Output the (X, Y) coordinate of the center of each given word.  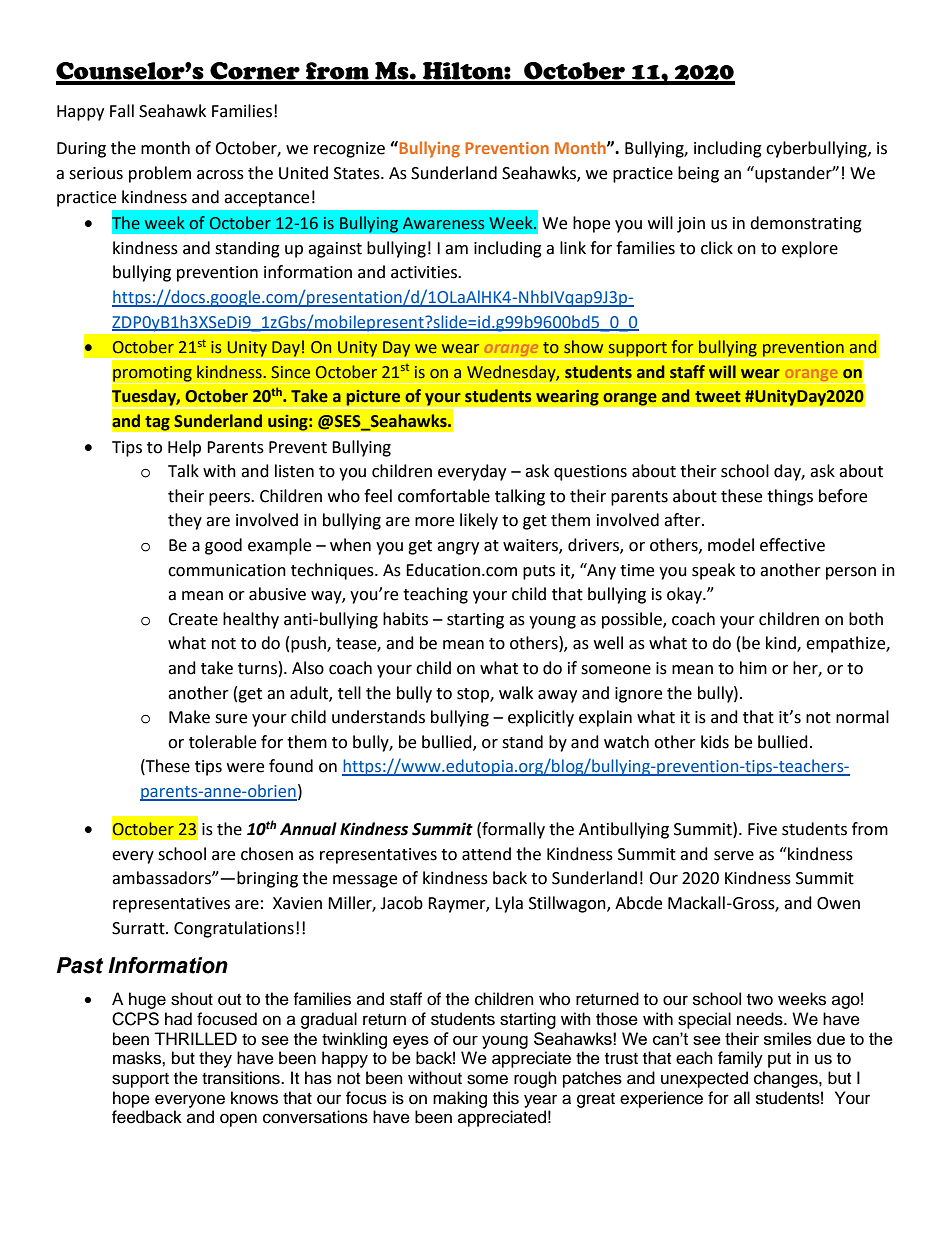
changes (787, 1079)
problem (160, 174)
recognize (349, 150)
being (698, 174)
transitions (242, 1078)
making (460, 1099)
